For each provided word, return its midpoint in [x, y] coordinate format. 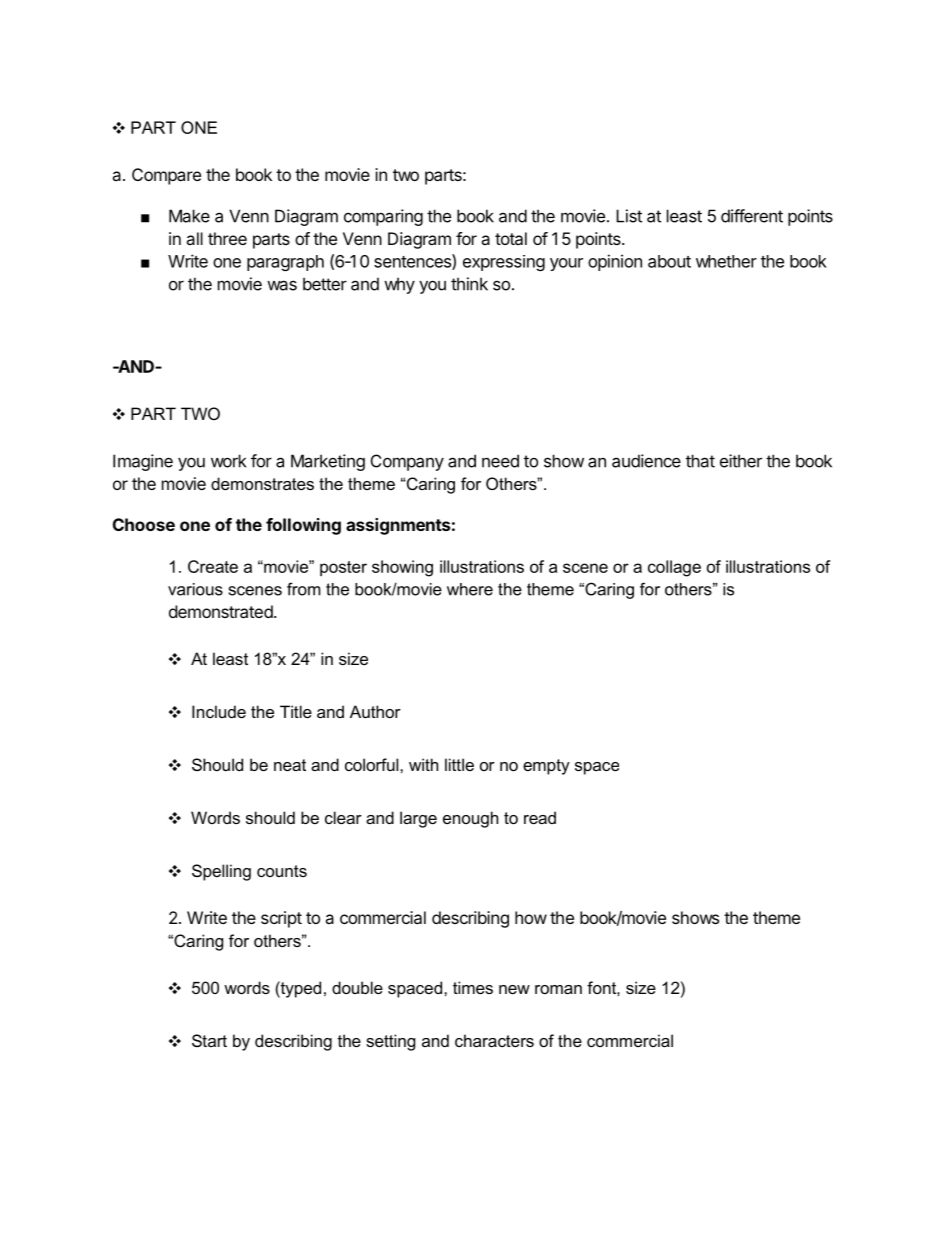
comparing [383, 217]
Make [189, 216]
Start [209, 1040]
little [459, 764]
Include [219, 711]
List [629, 216]
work [228, 461]
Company [407, 462]
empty [546, 767]
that [700, 461]
